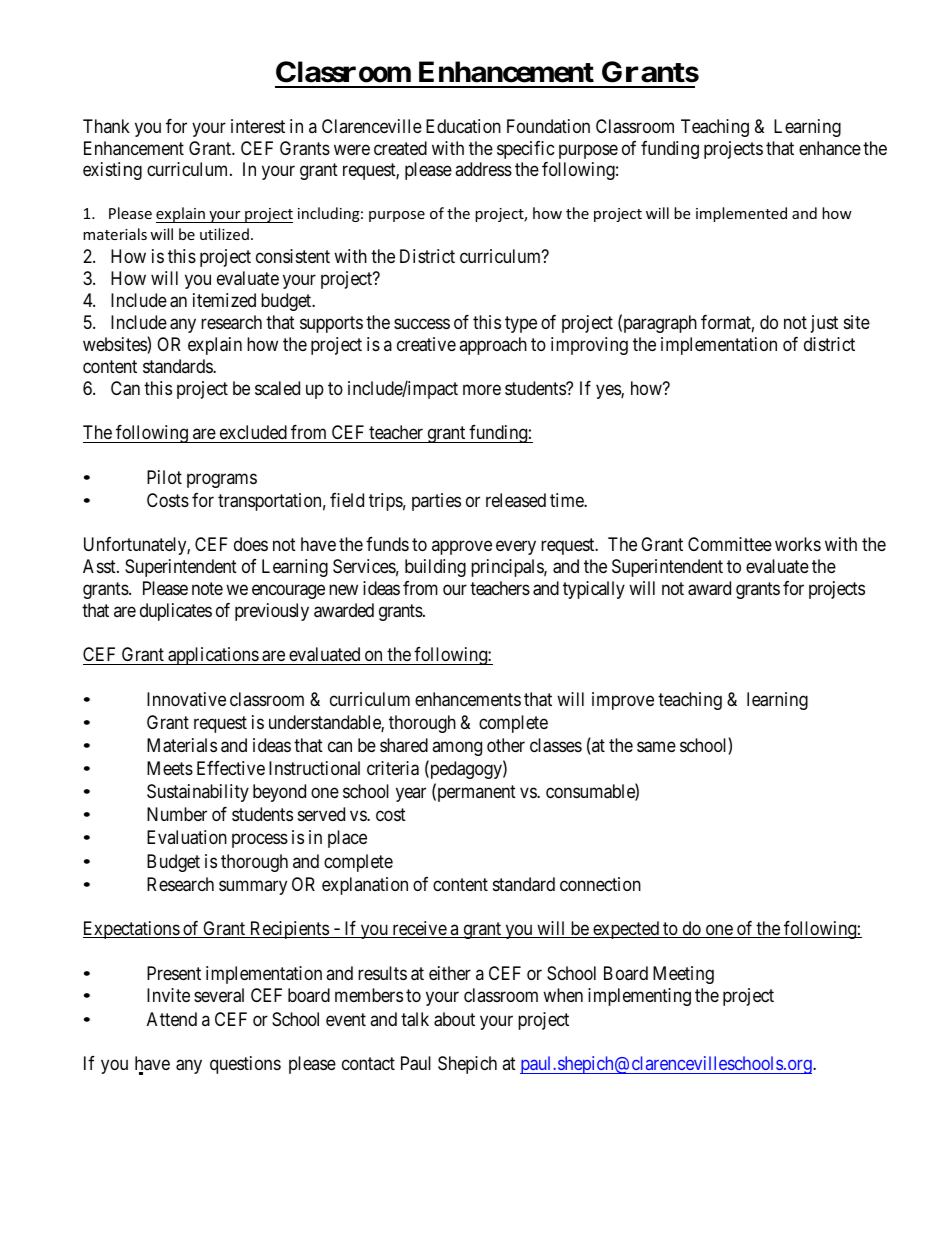 The image size is (952, 1233). Describe the element at coordinates (172, 1019) in the screenshot. I see `Attend` at that location.
